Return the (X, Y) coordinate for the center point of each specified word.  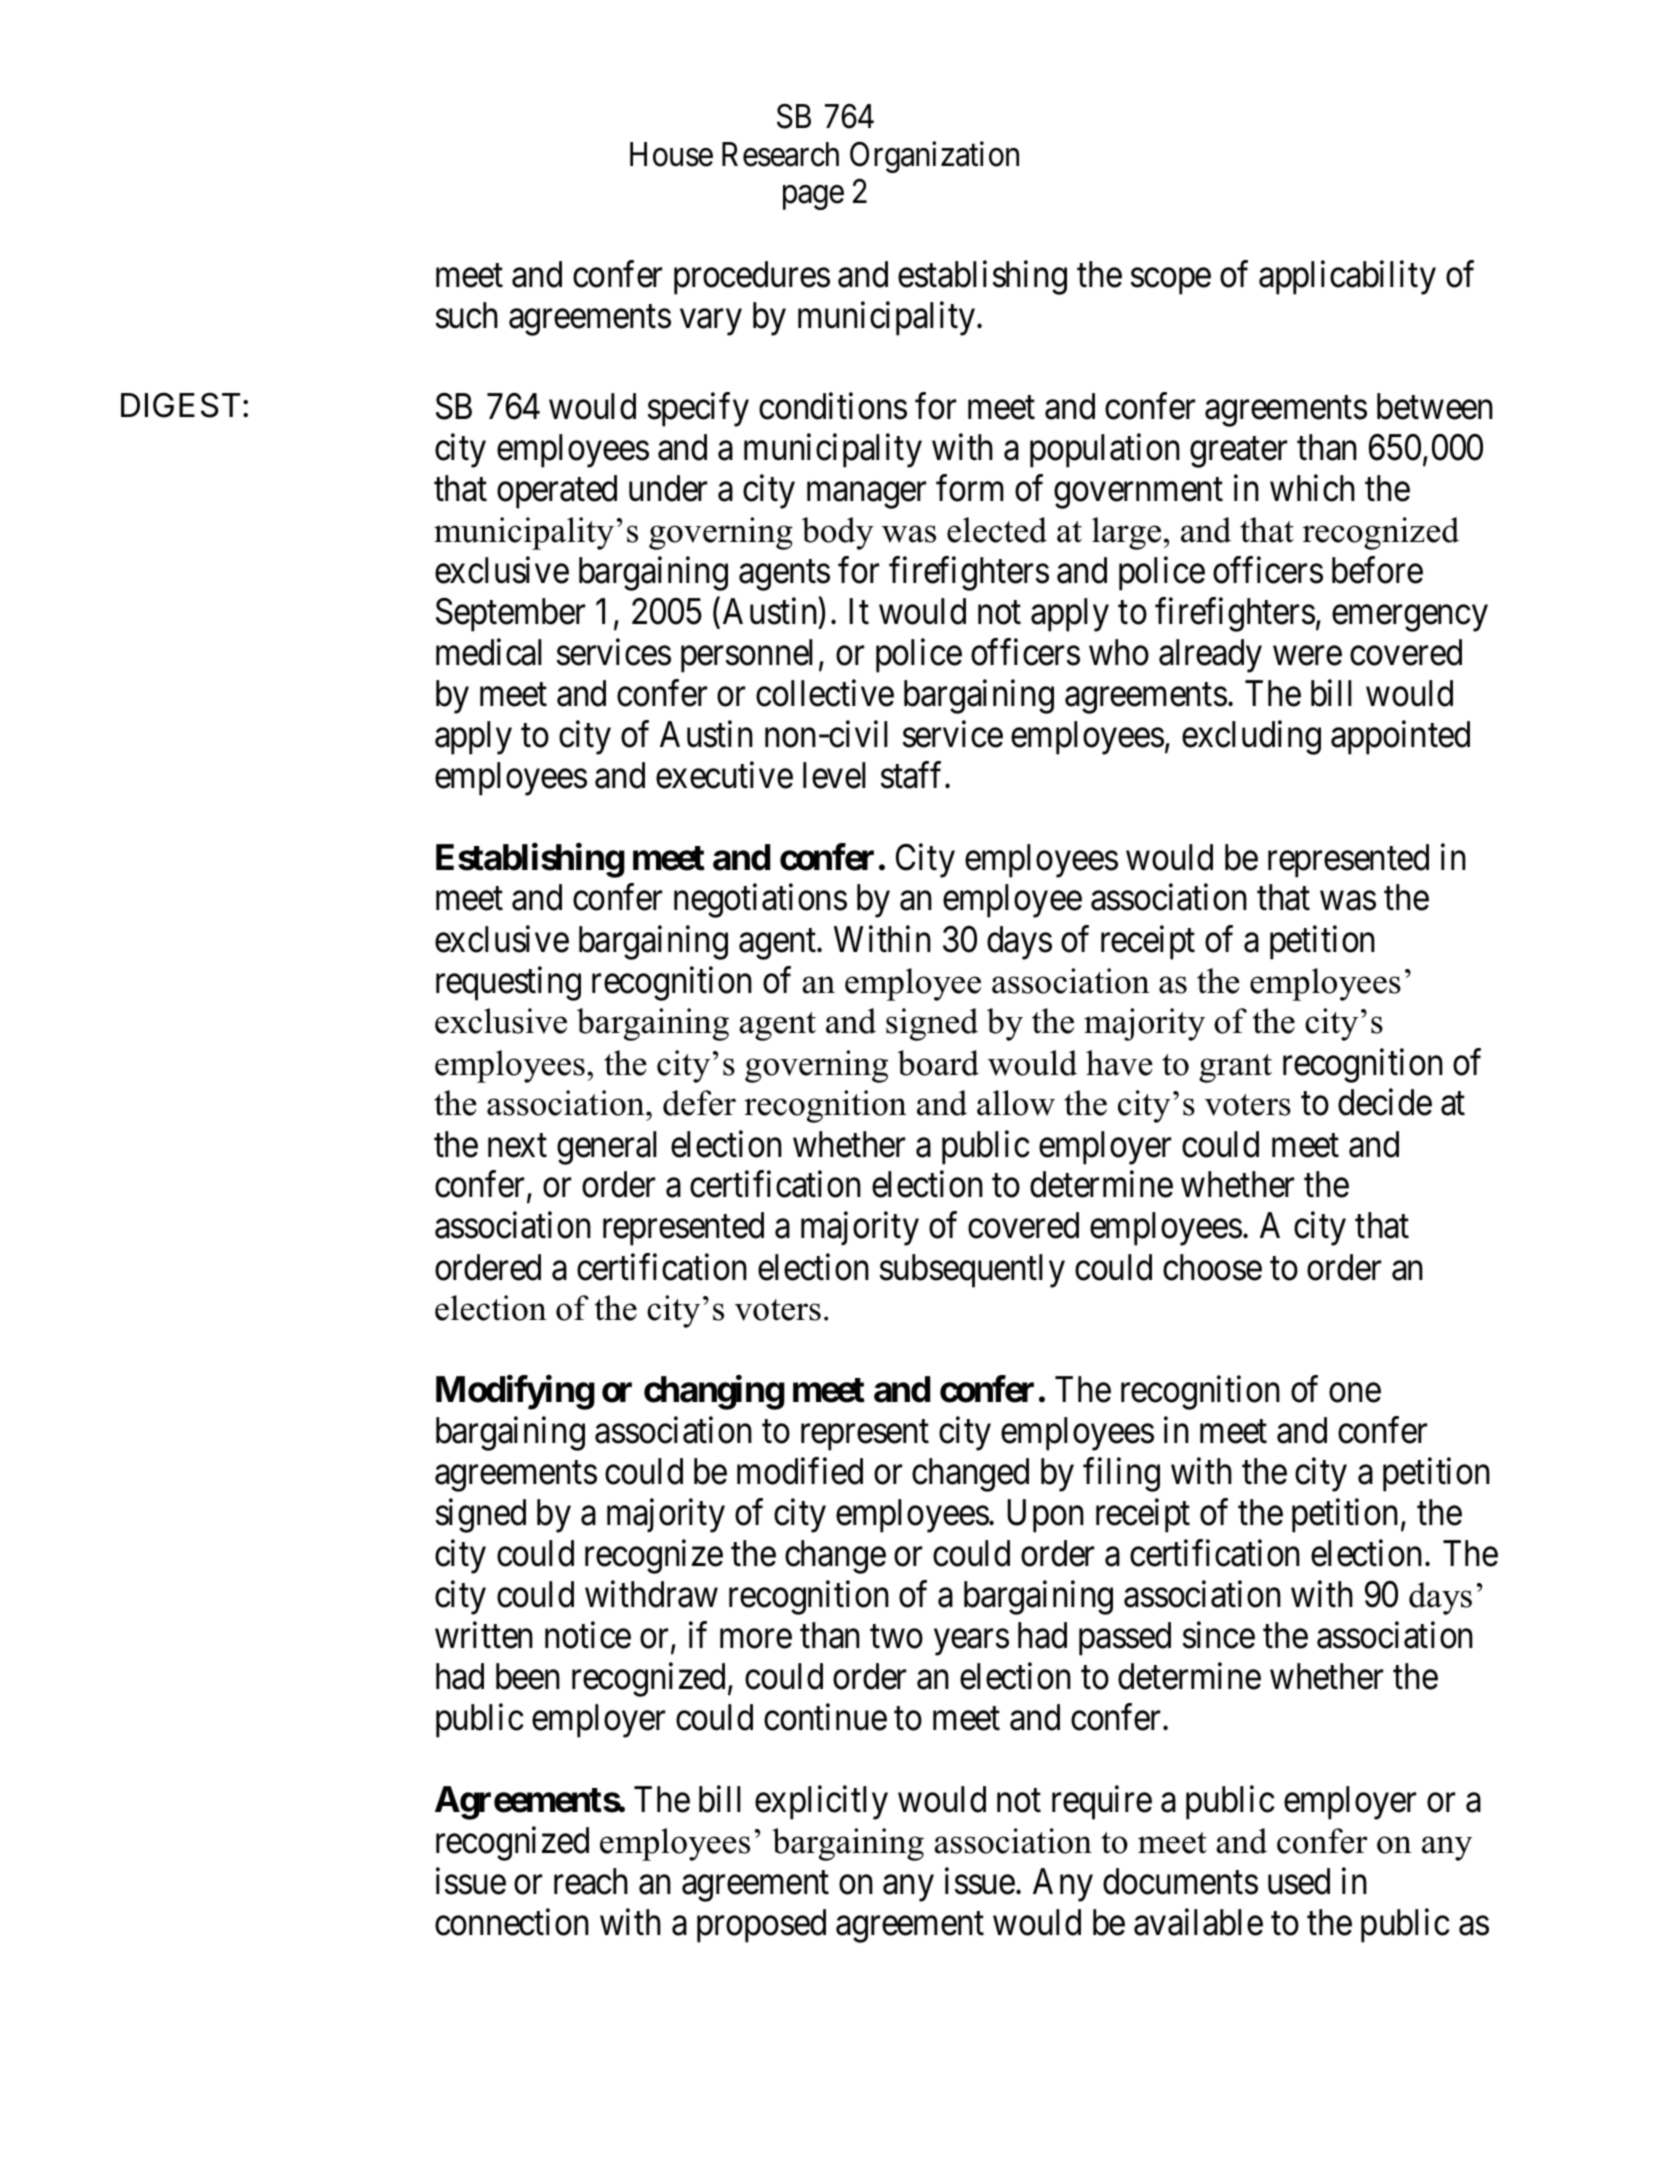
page (813, 198)
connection (512, 1922)
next (517, 1146)
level (834, 775)
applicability (1347, 278)
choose (1212, 1267)
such (467, 315)
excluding (1251, 737)
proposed (761, 1926)
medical (489, 652)
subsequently (972, 1271)
